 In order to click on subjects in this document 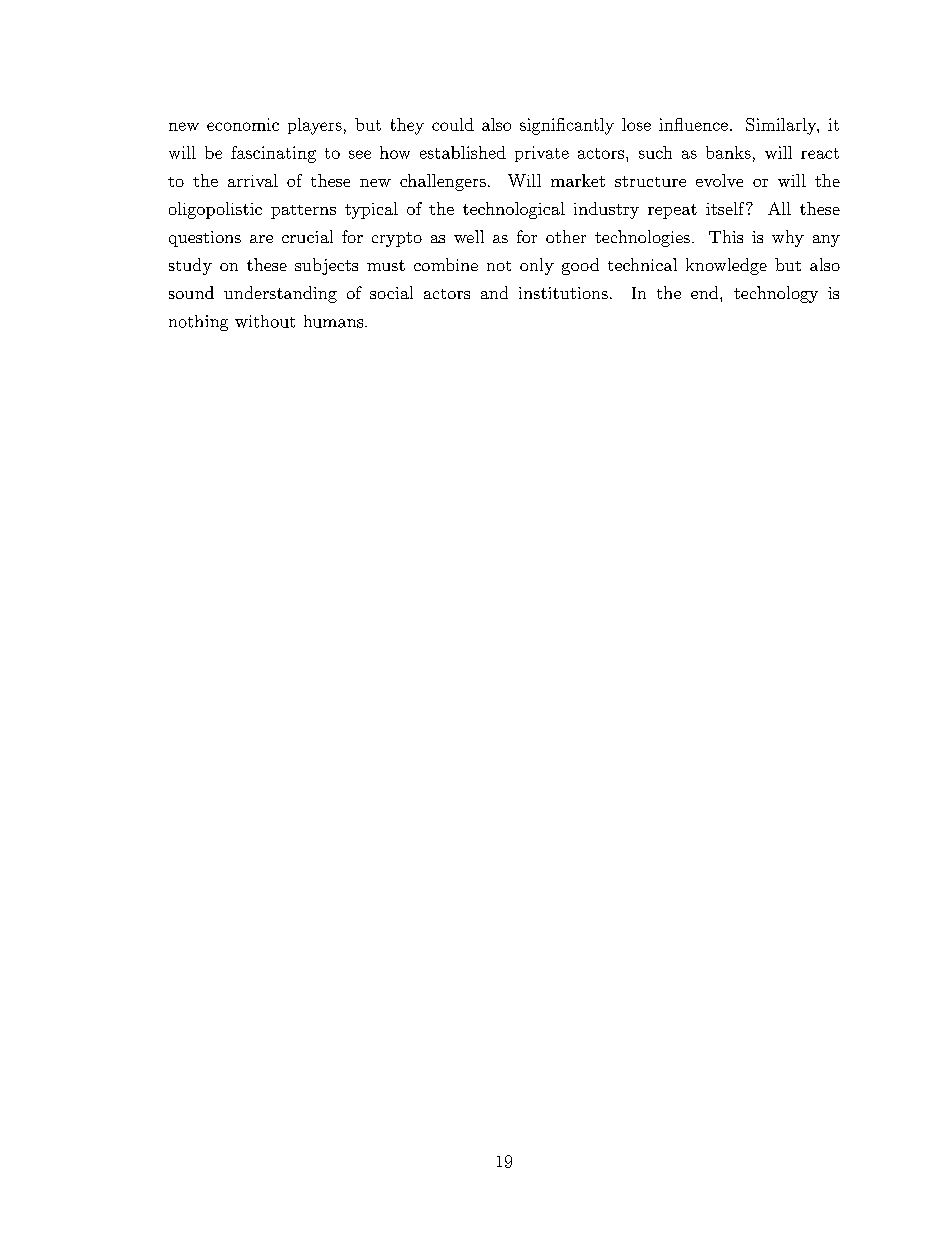, I will do `click(326, 266)`.
